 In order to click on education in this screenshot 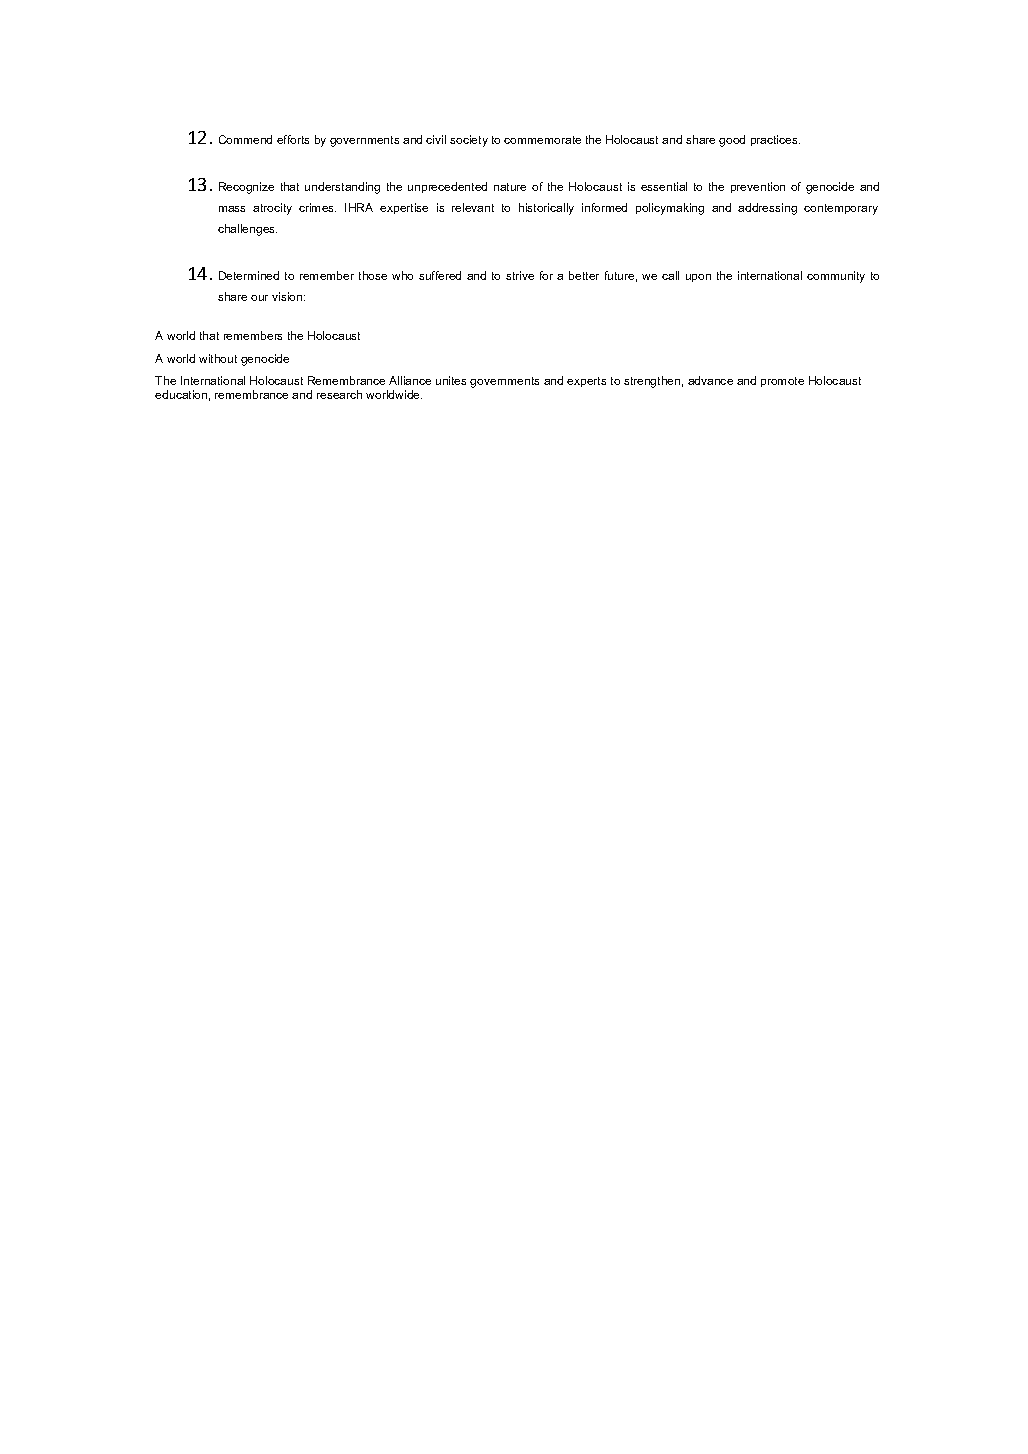, I will do `click(181, 394)`.
